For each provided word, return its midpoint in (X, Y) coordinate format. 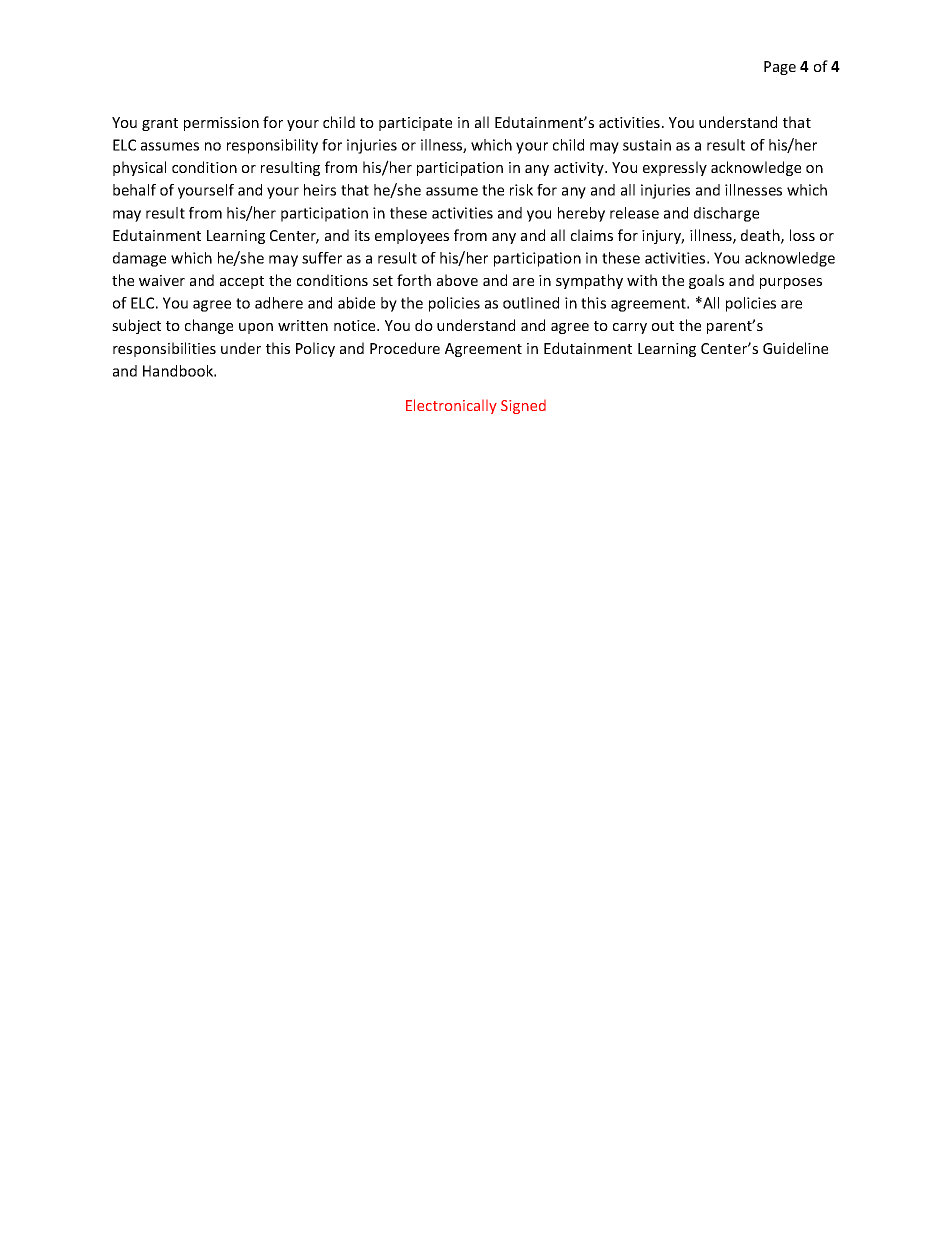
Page (780, 68)
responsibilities (164, 349)
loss (802, 235)
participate (415, 124)
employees (412, 236)
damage (139, 259)
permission (221, 124)
